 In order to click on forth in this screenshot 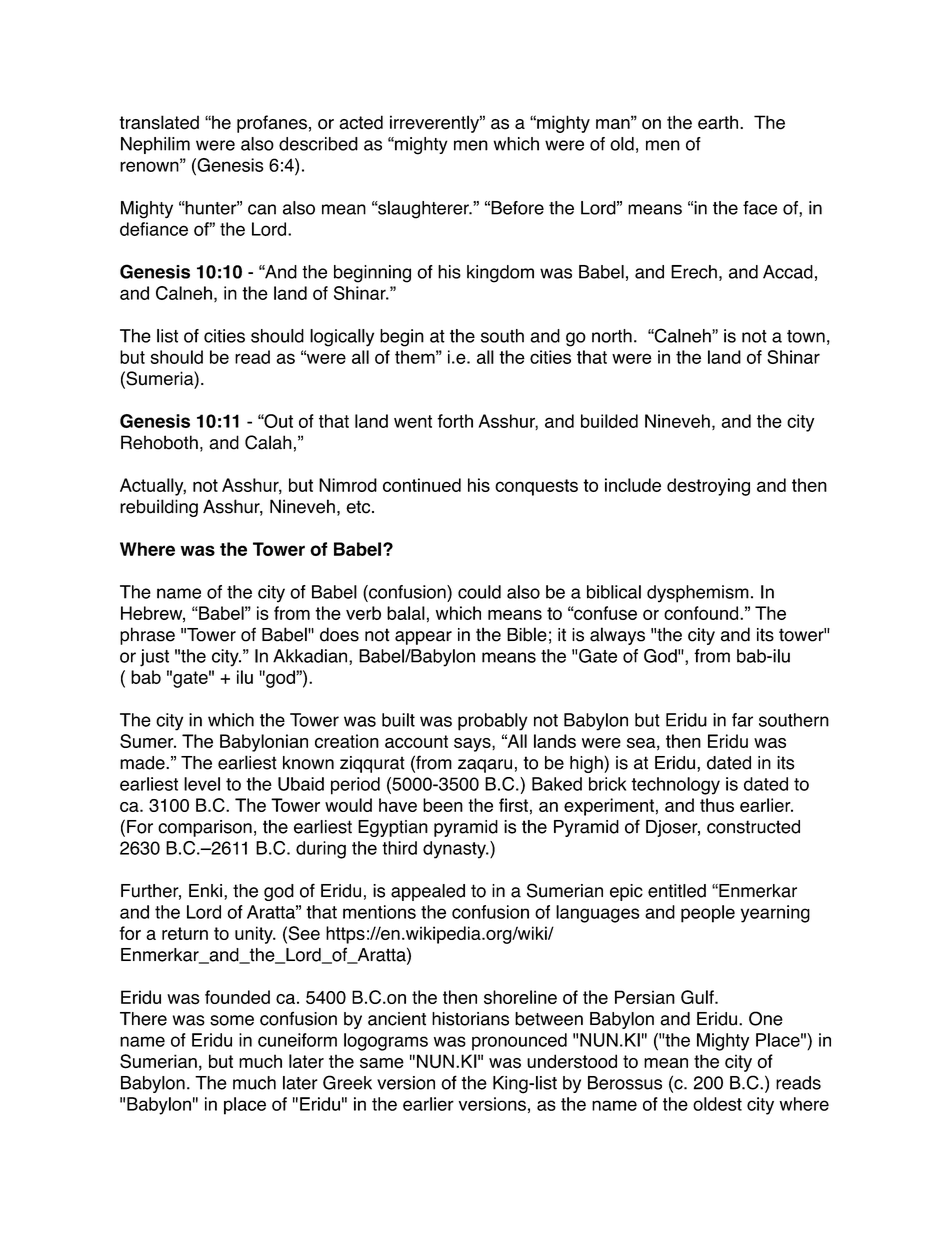, I will do `click(455, 421)`.
